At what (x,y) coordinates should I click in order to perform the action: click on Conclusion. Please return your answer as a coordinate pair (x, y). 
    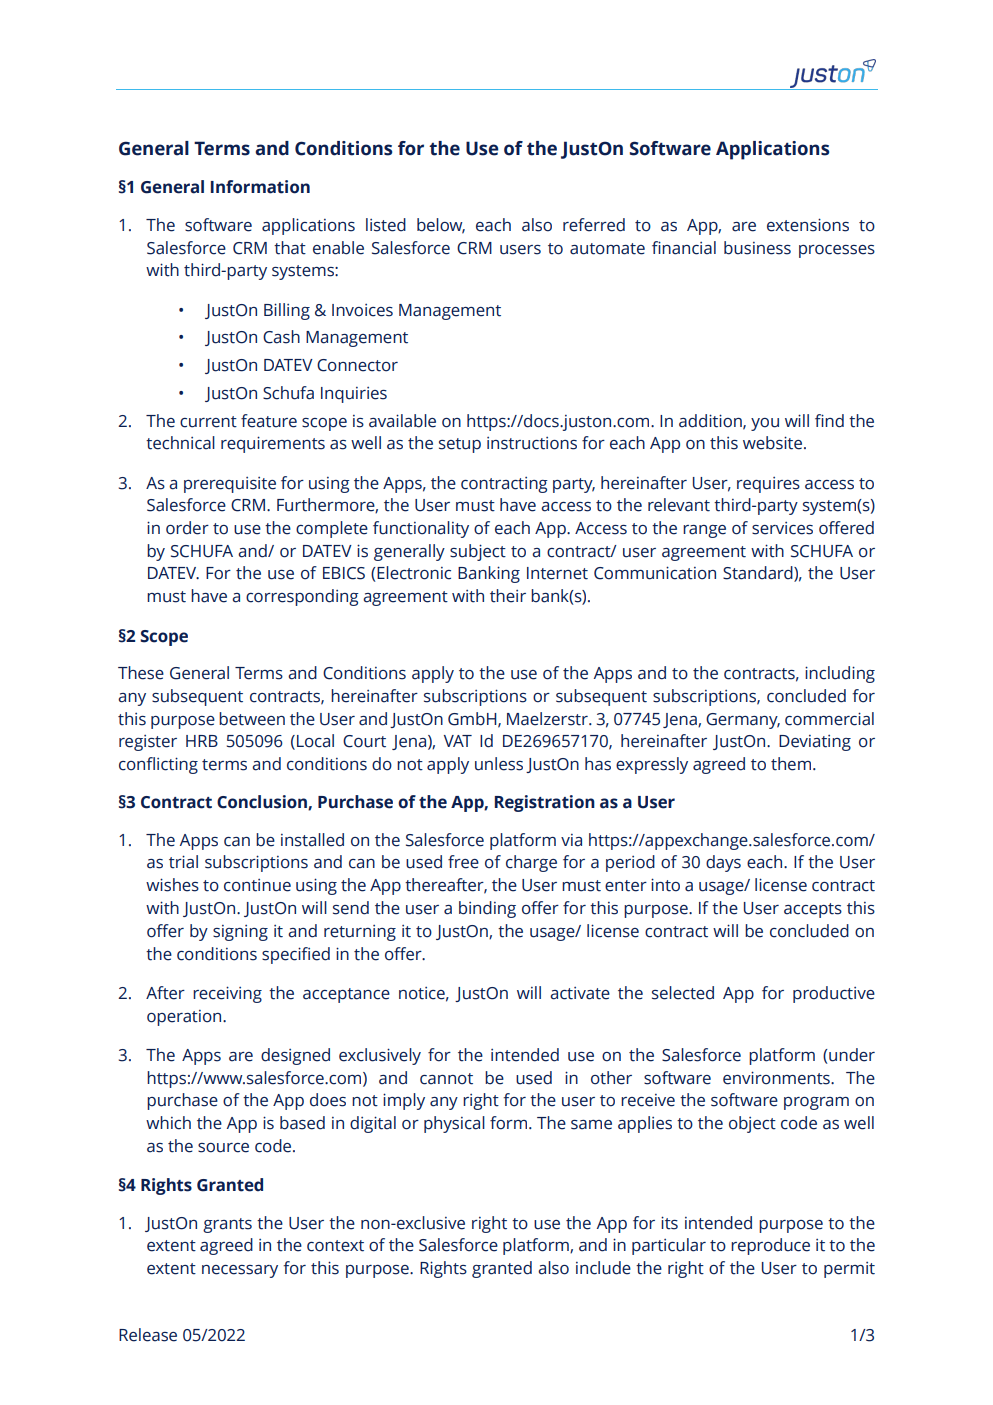
    Looking at the image, I should click on (263, 802).
